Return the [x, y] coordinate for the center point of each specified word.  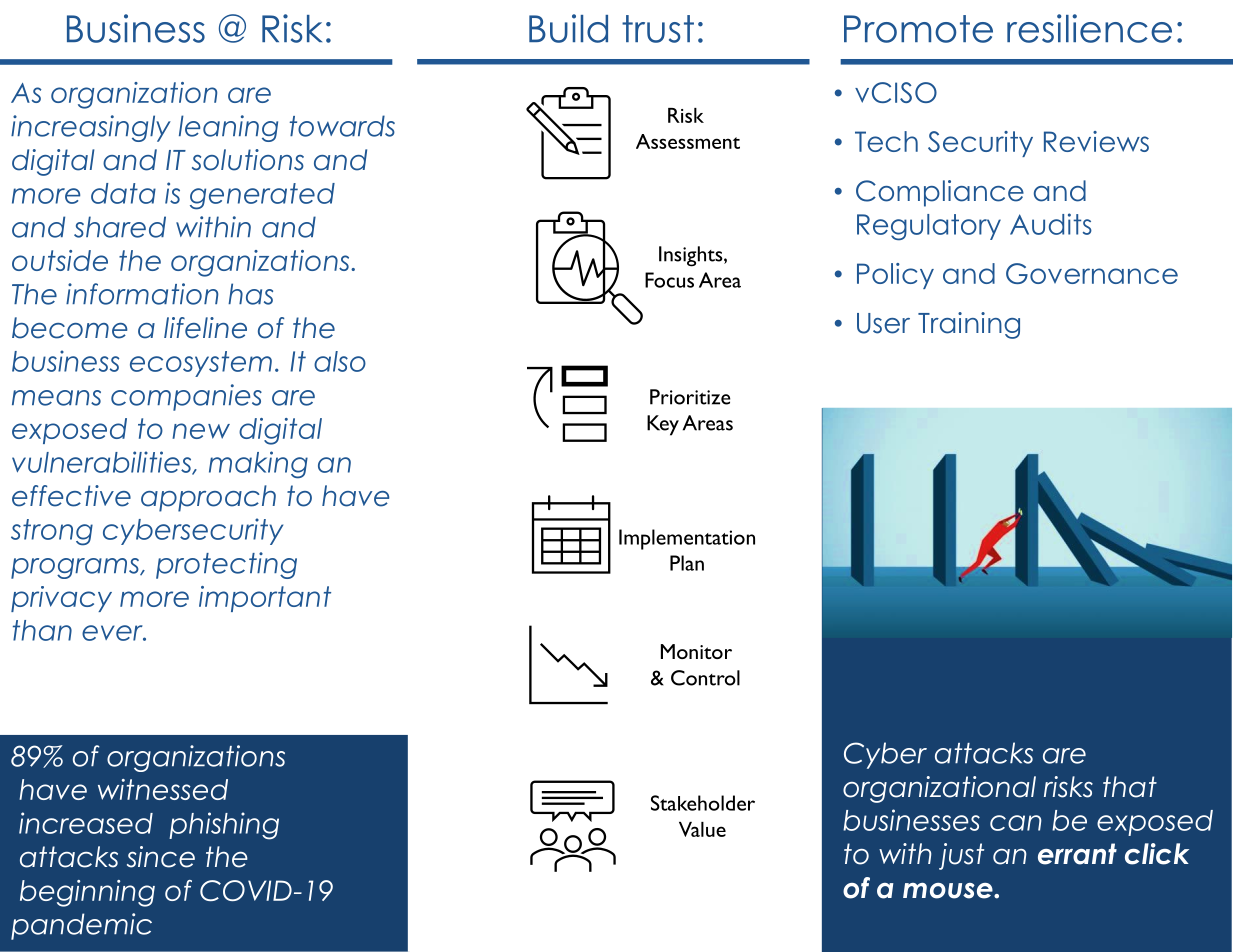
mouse [949, 891]
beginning [87, 893]
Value [702, 829]
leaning [228, 128]
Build [568, 28]
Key [663, 425]
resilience [1089, 28]
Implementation [687, 539]
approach [208, 498]
